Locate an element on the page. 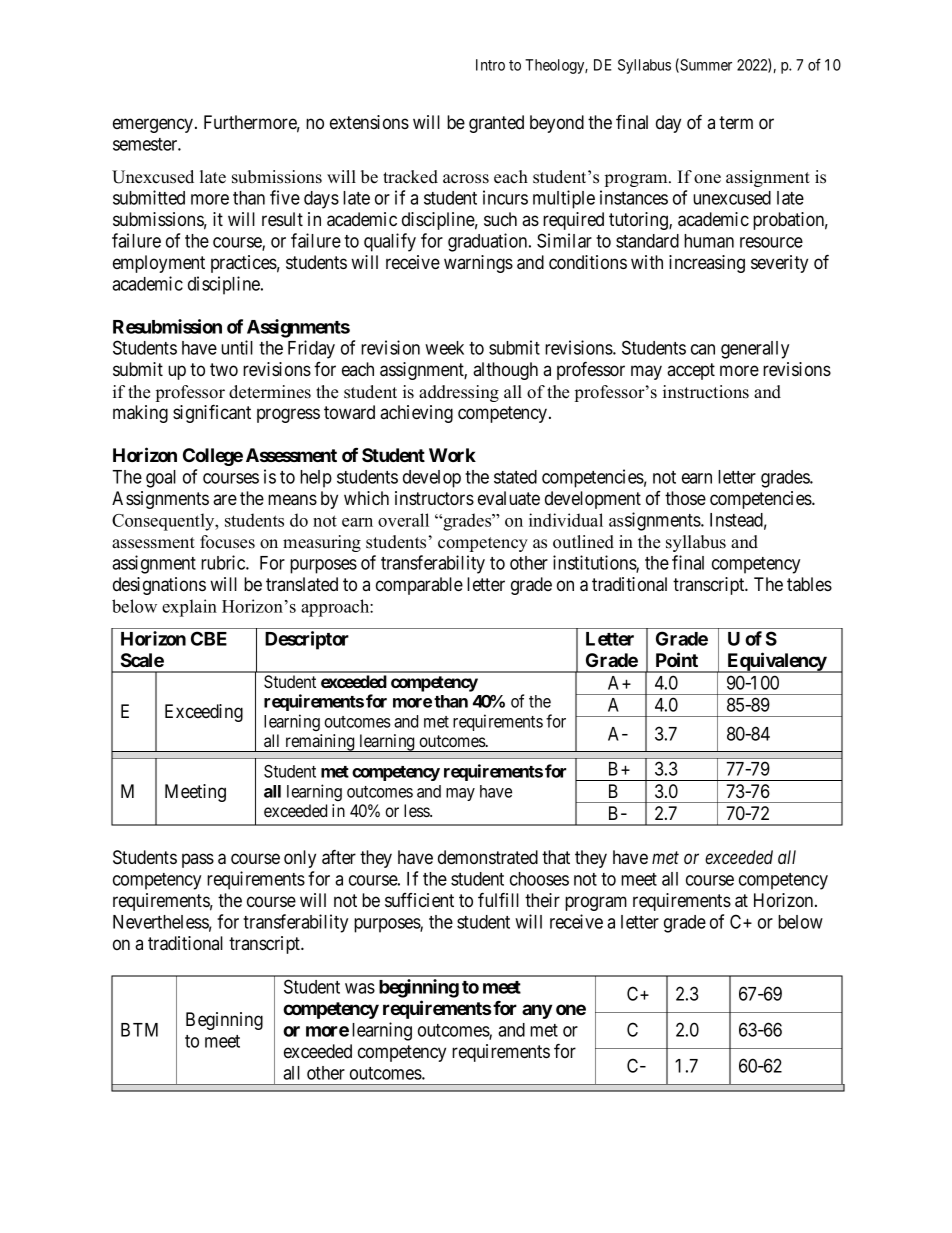 The width and height of the page is (952, 1233). any is located at coordinates (537, 1011).
